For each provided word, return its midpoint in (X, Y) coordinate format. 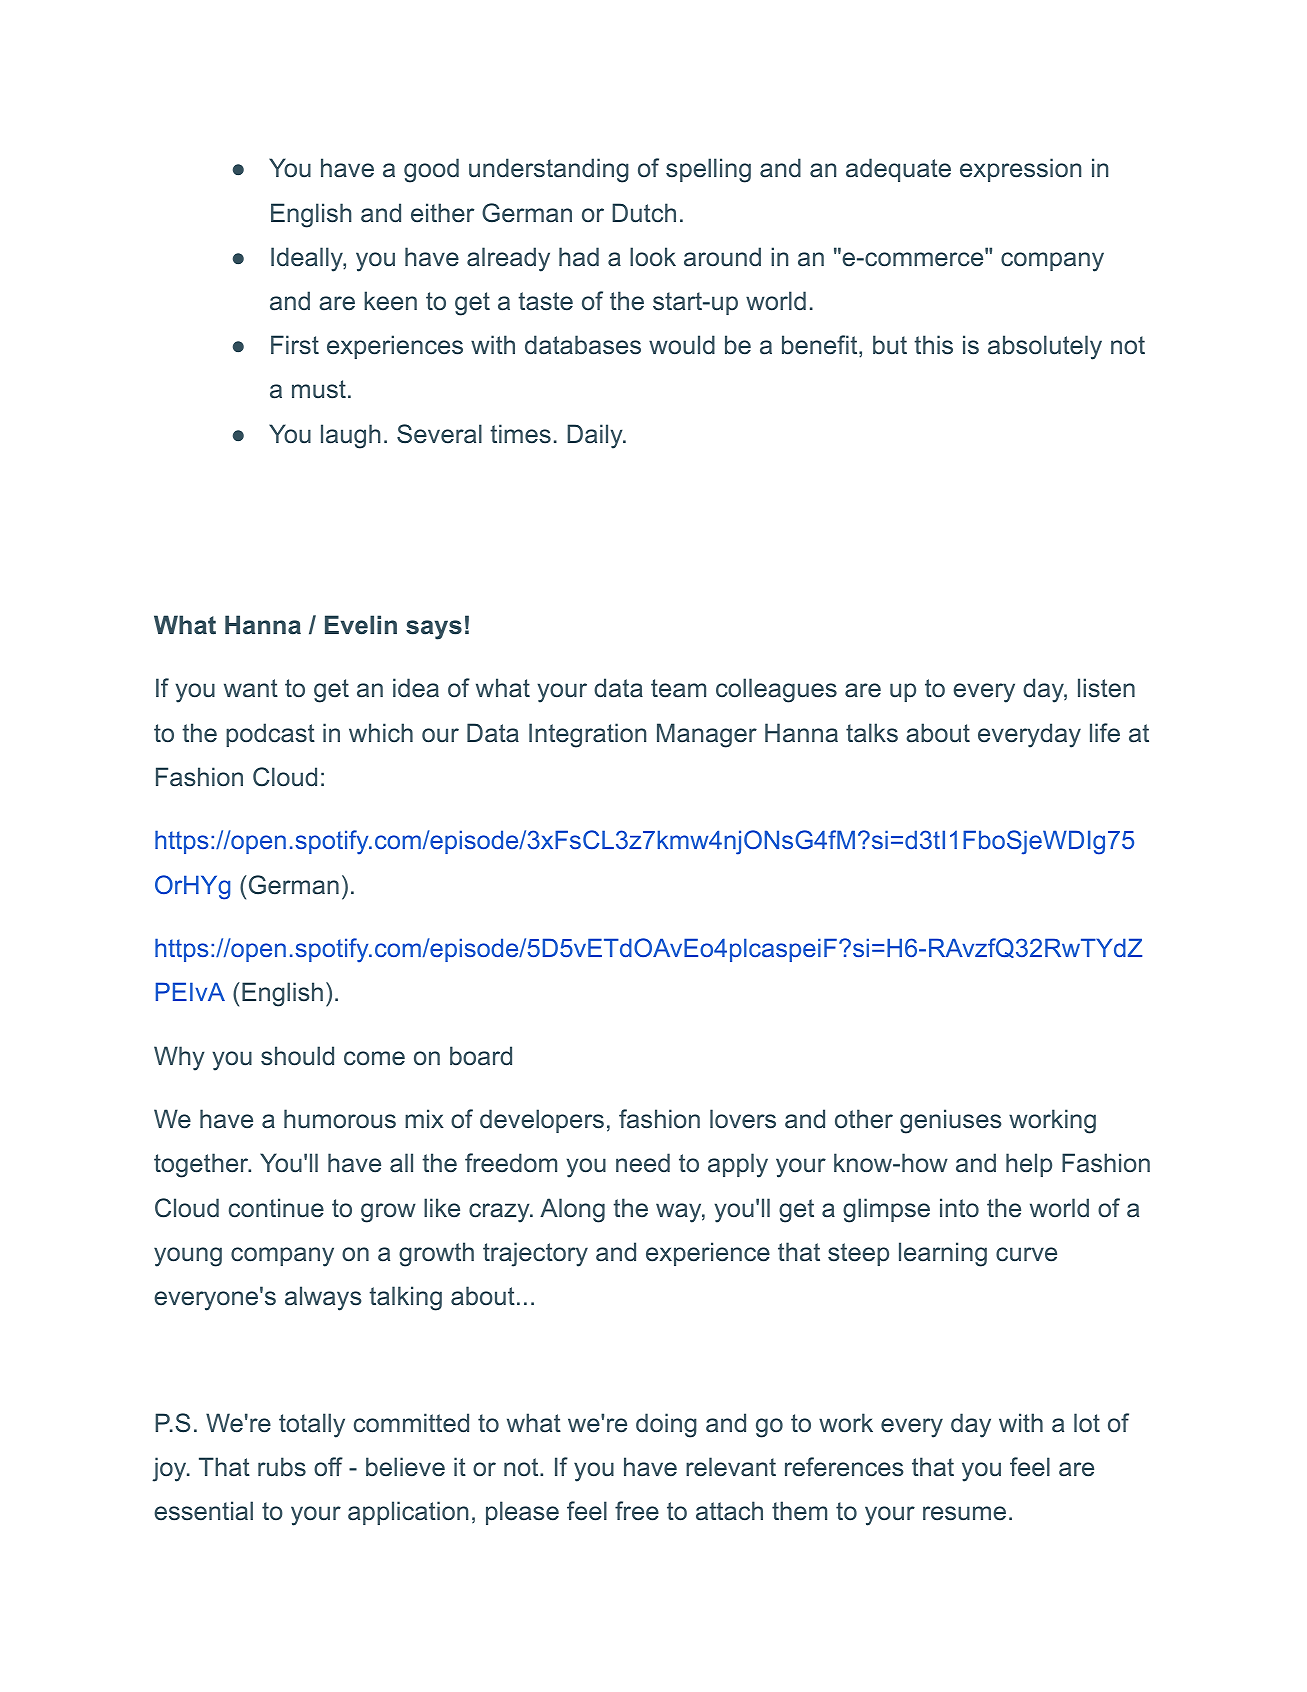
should (297, 1056)
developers (542, 1121)
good (431, 170)
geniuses (950, 1121)
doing (666, 1425)
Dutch (644, 213)
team (678, 688)
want (251, 688)
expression (1020, 170)
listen (1106, 688)
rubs (282, 1467)
